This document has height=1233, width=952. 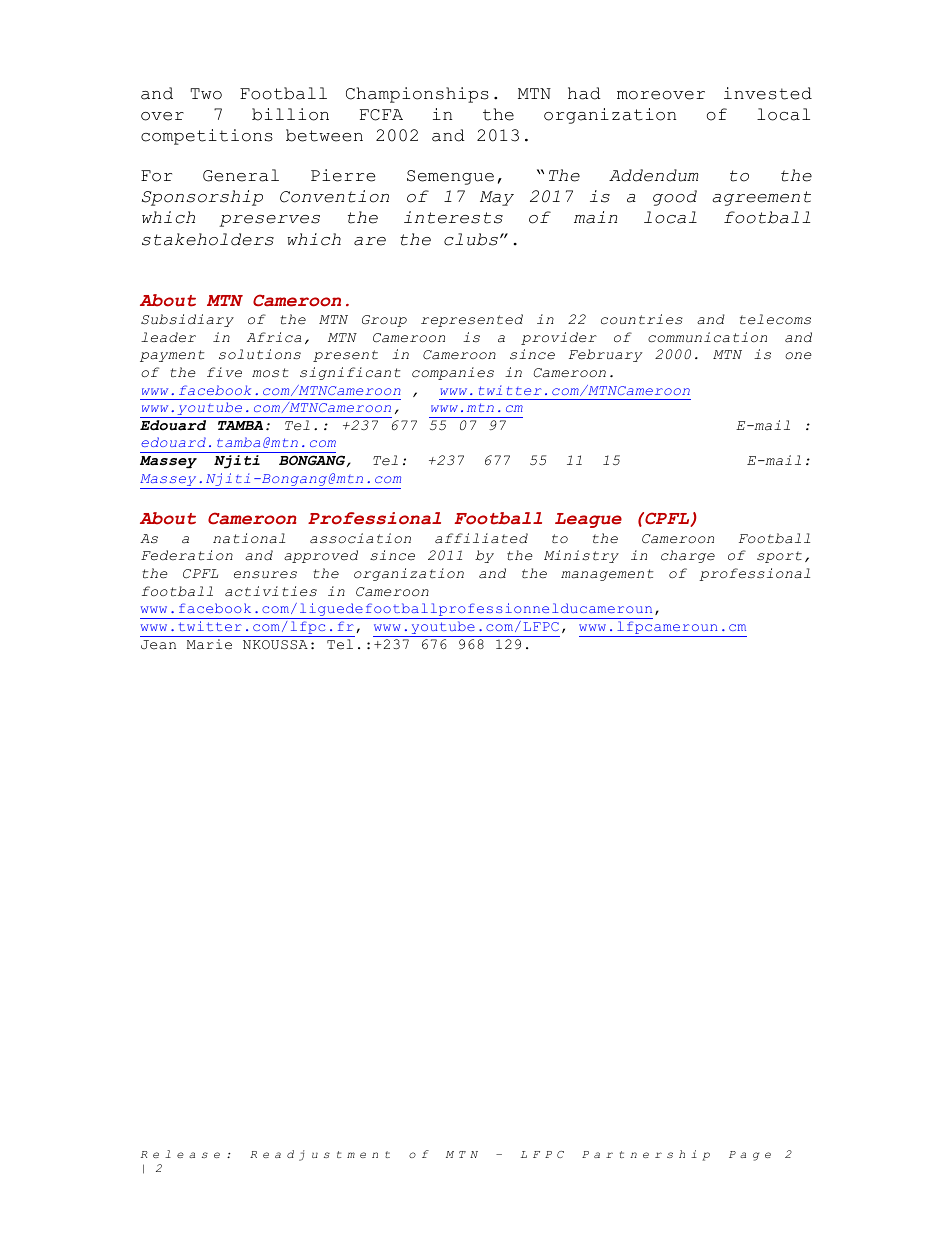 What do you see at coordinates (320, 1155) in the document?
I see `Readjustment` at bounding box center [320, 1155].
